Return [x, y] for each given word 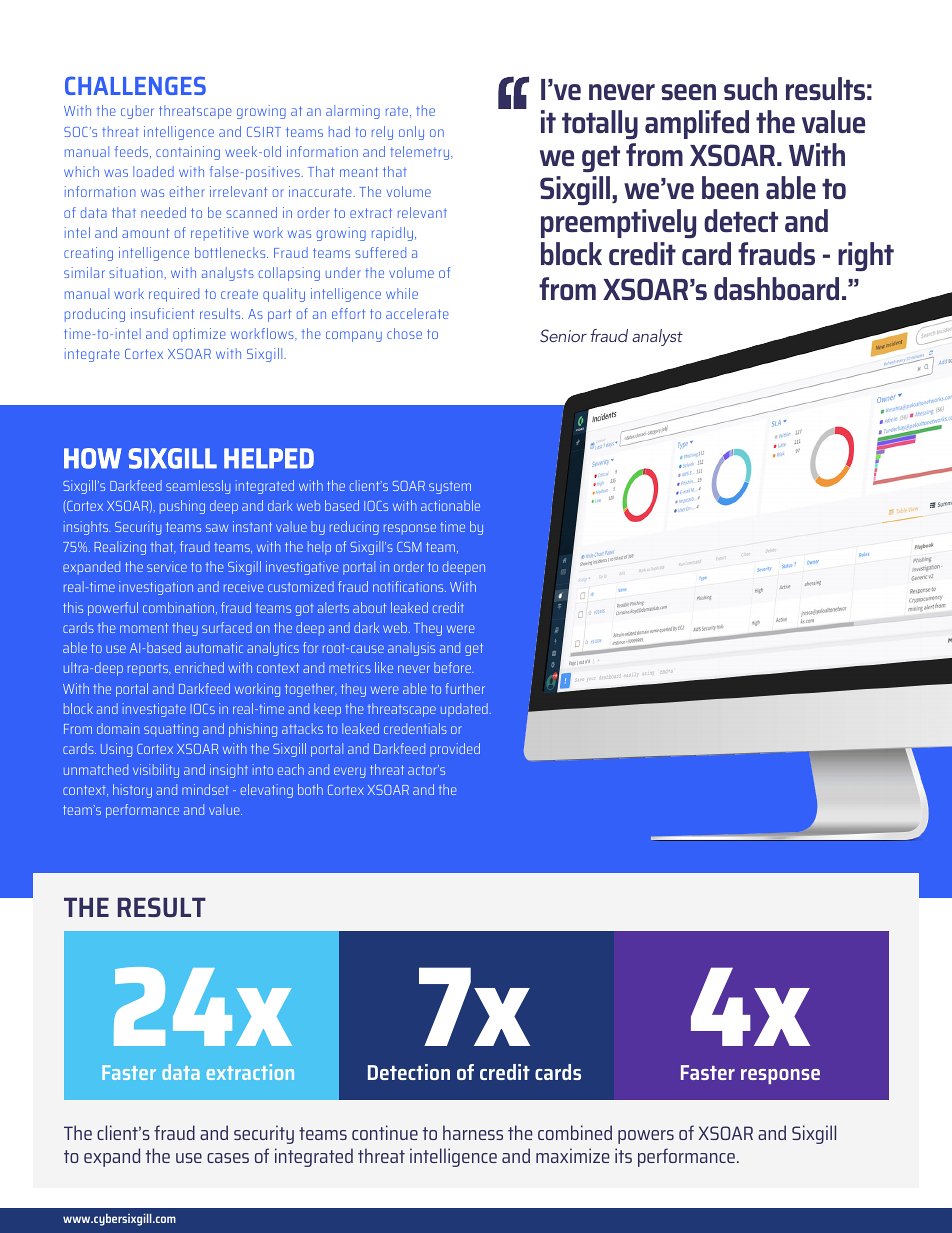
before [453, 667]
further [465, 688]
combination [180, 608]
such [750, 88]
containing [188, 153]
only [411, 133]
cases [228, 1158]
